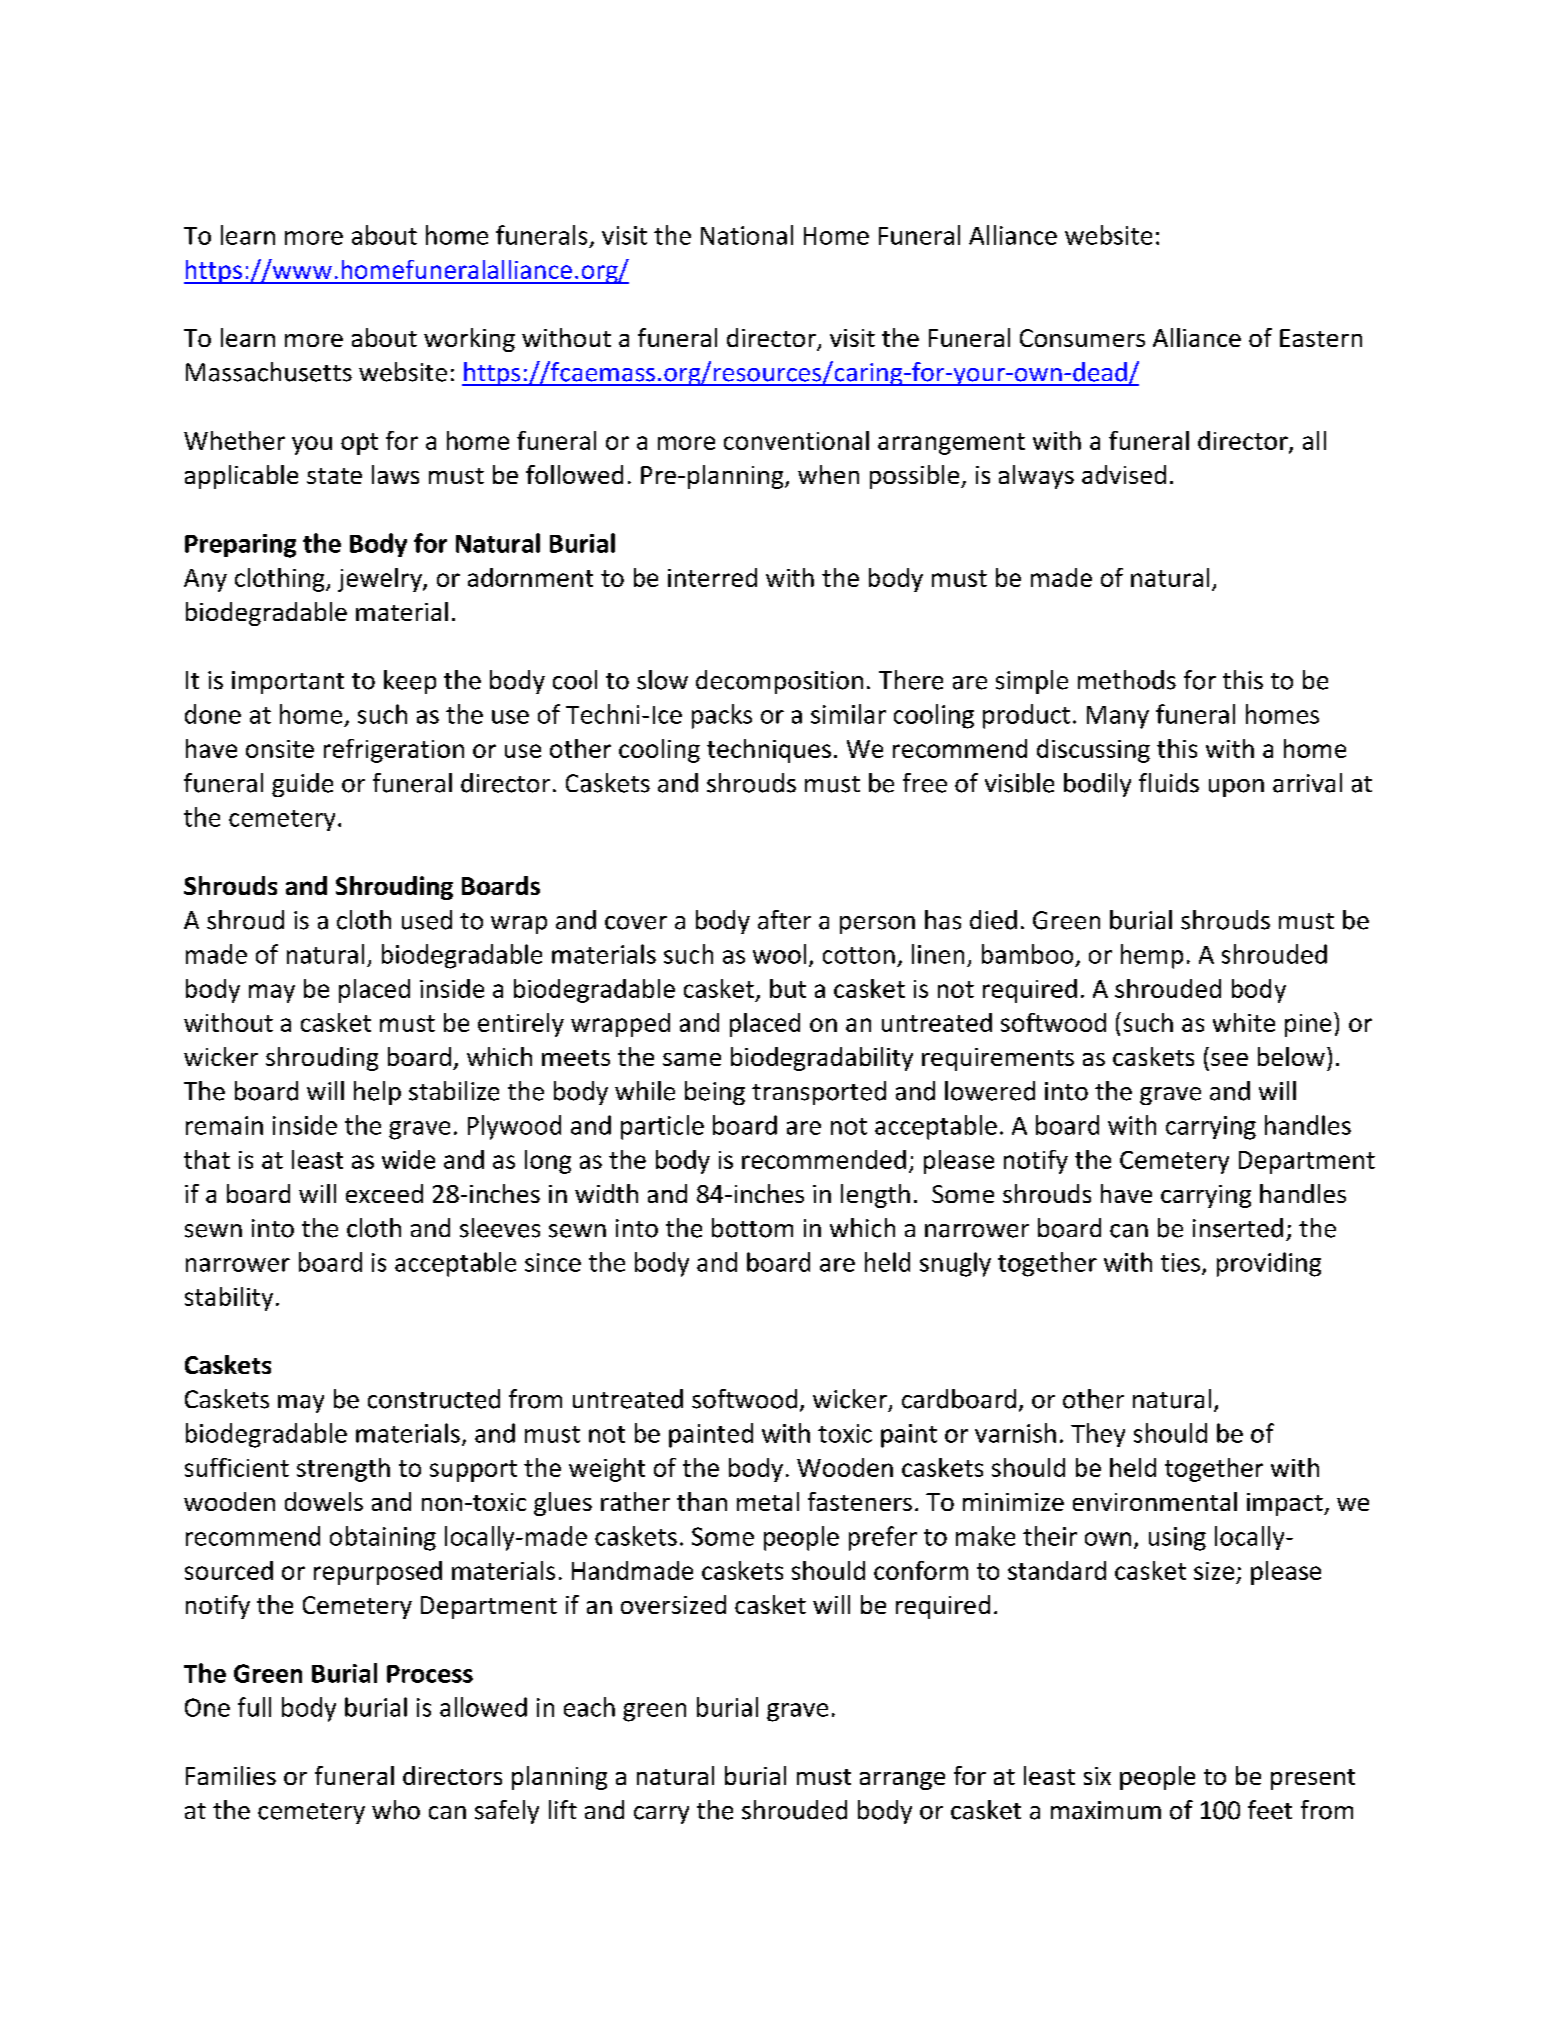 Image resolution: width=1560 pixels, height=2019 pixels. I want to click on National, so click(747, 235).
